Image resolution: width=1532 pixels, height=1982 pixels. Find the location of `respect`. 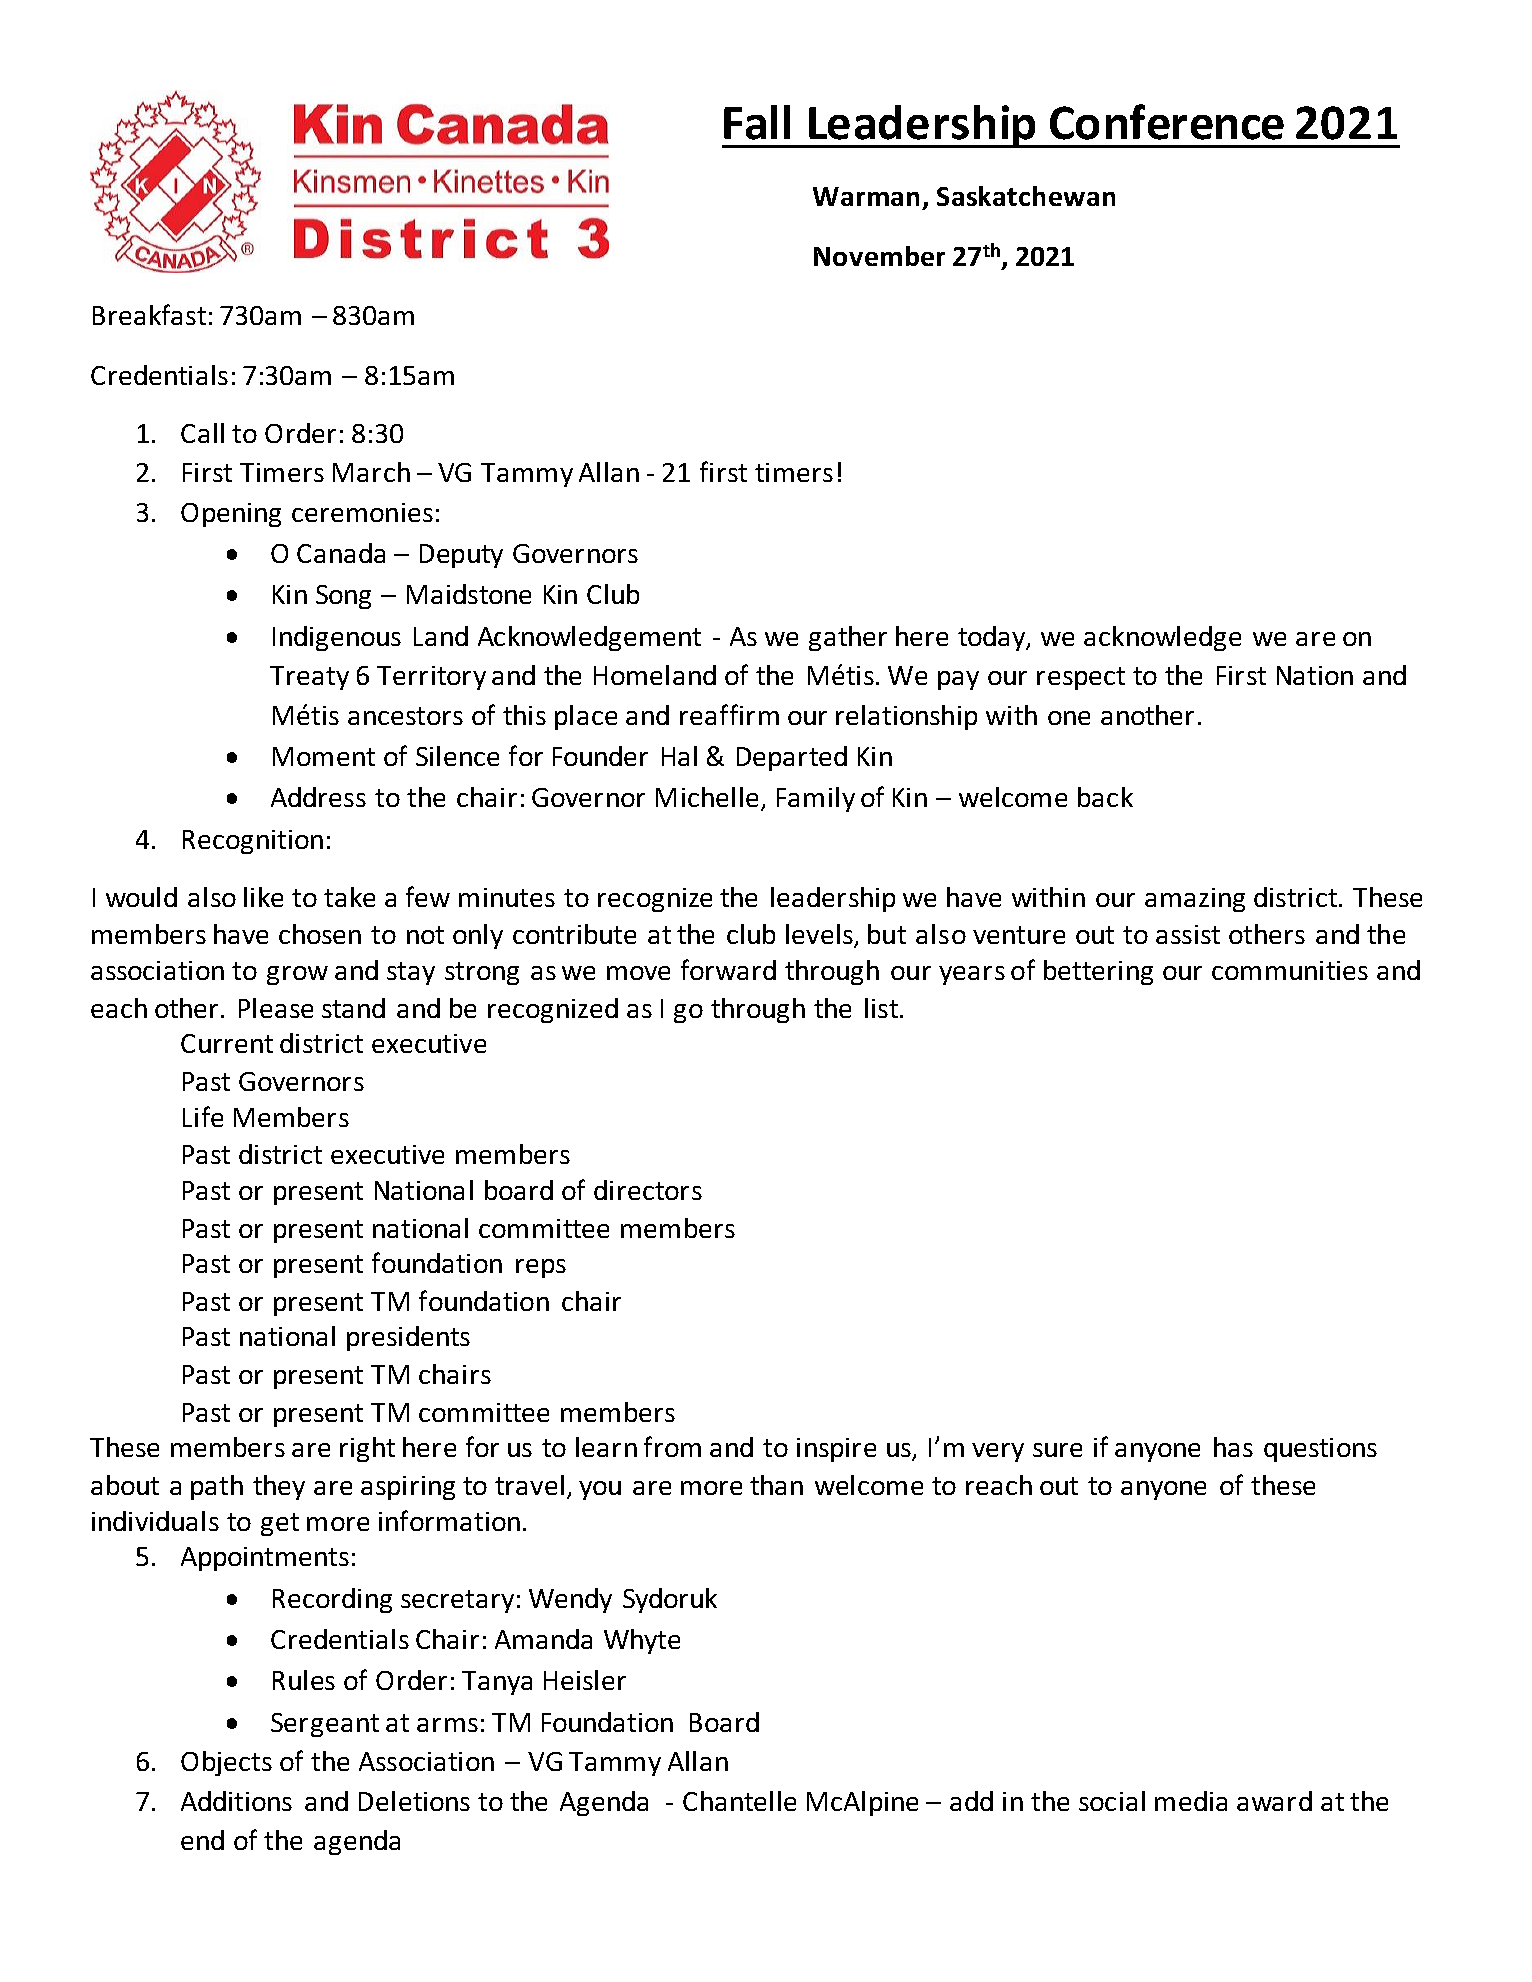

respect is located at coordinates (1081, 678).
